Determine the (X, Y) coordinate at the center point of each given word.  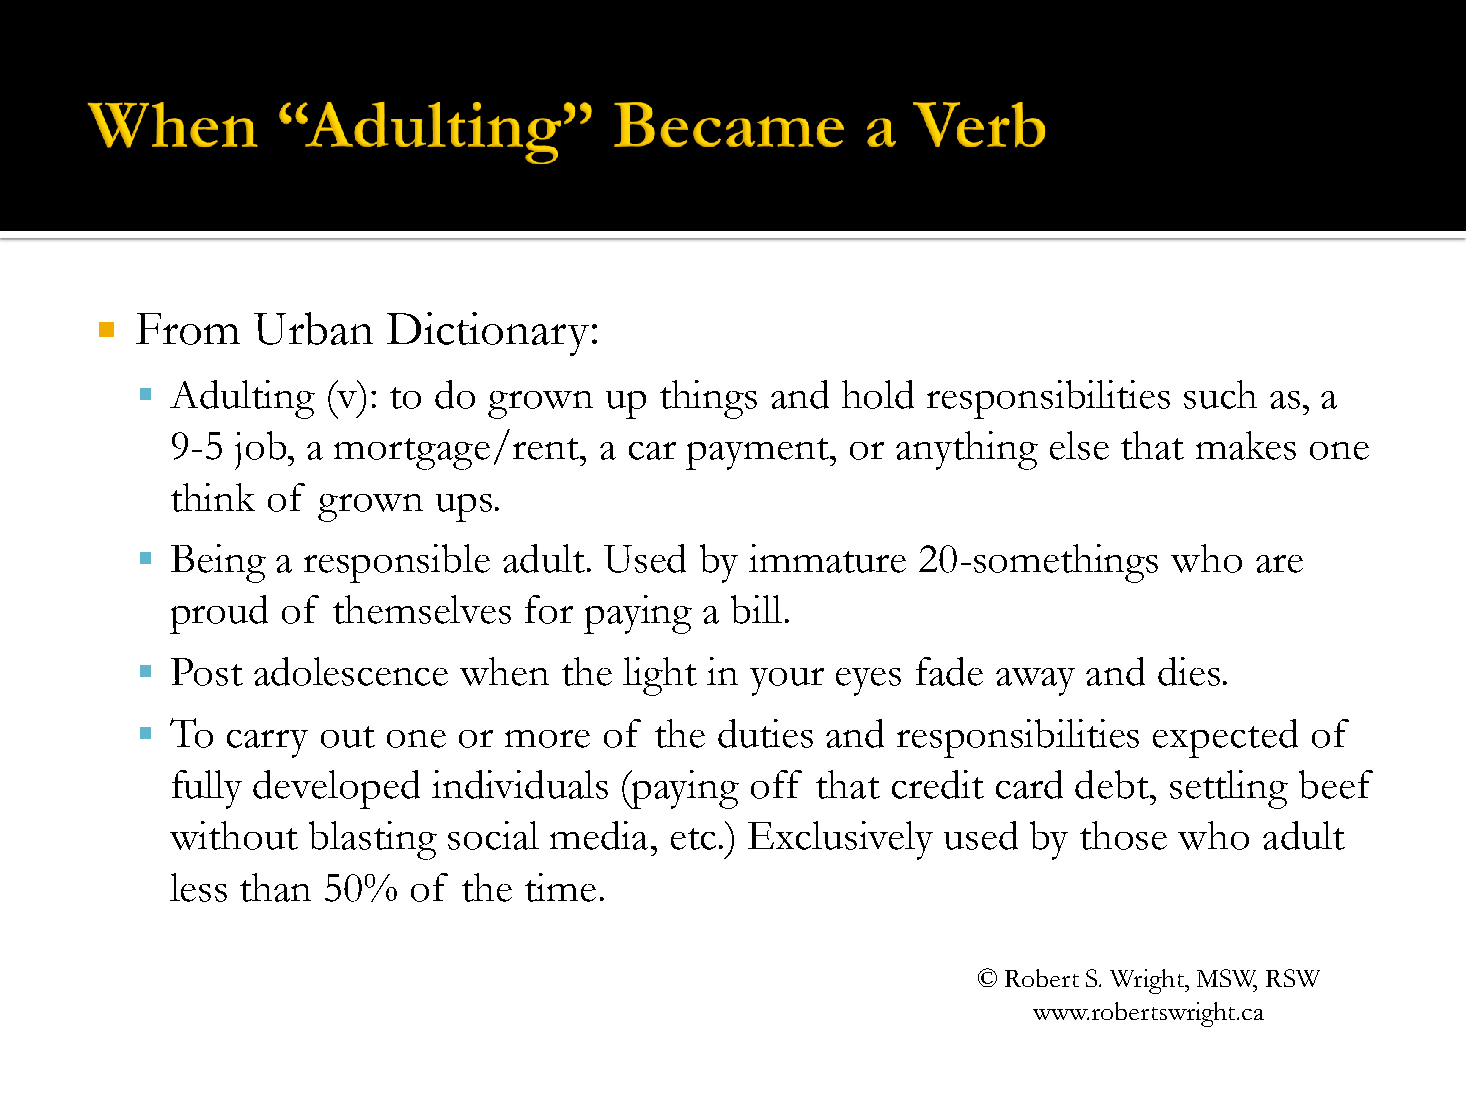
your (787, 682)
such (1220, 394)
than (275, 887)
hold (878, 394)
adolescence (351, 671)
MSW (1227, 979)
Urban (313, 328)
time (560, 887)
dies (1189, 671)
